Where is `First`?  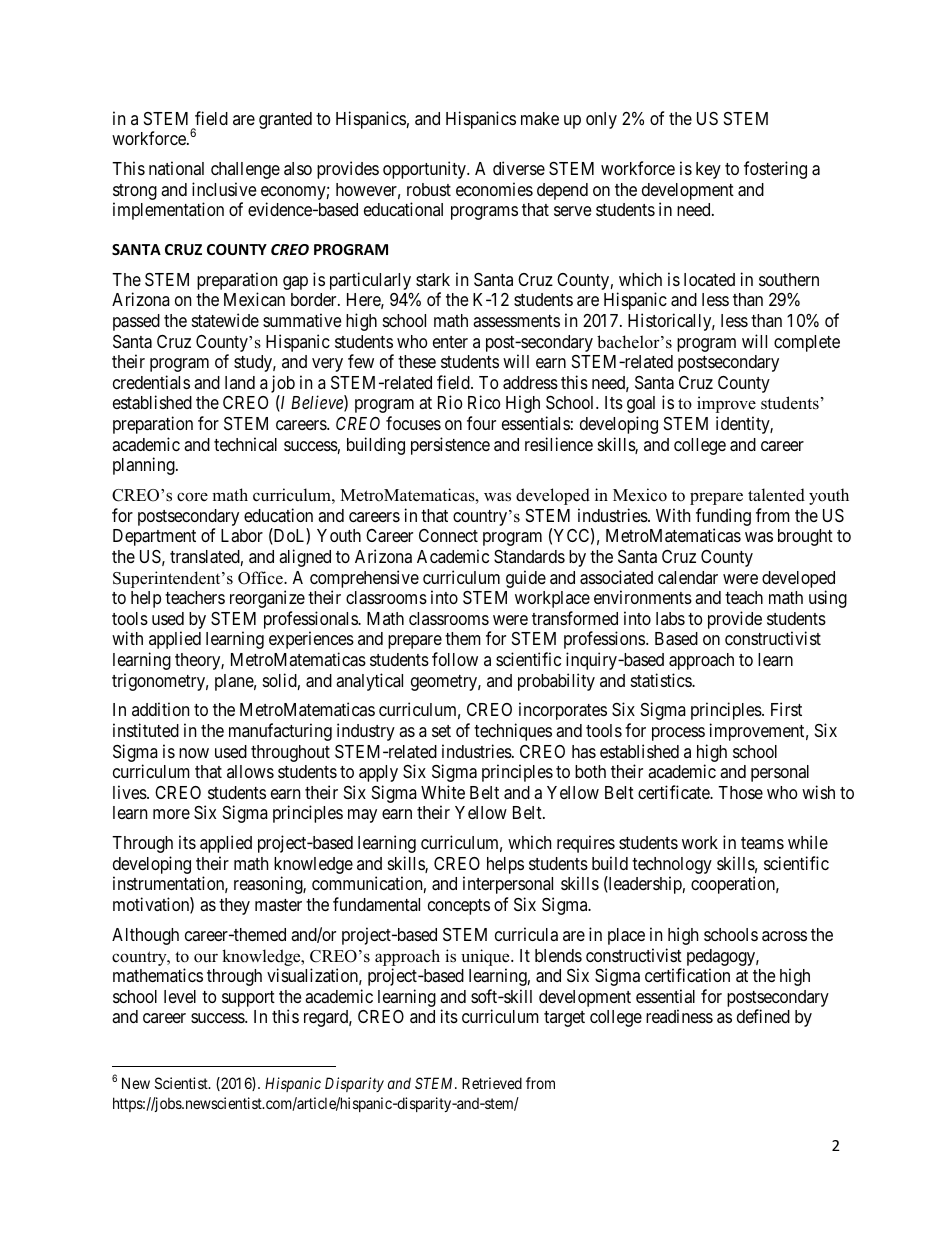 First is located at coordinates (786, 709).
